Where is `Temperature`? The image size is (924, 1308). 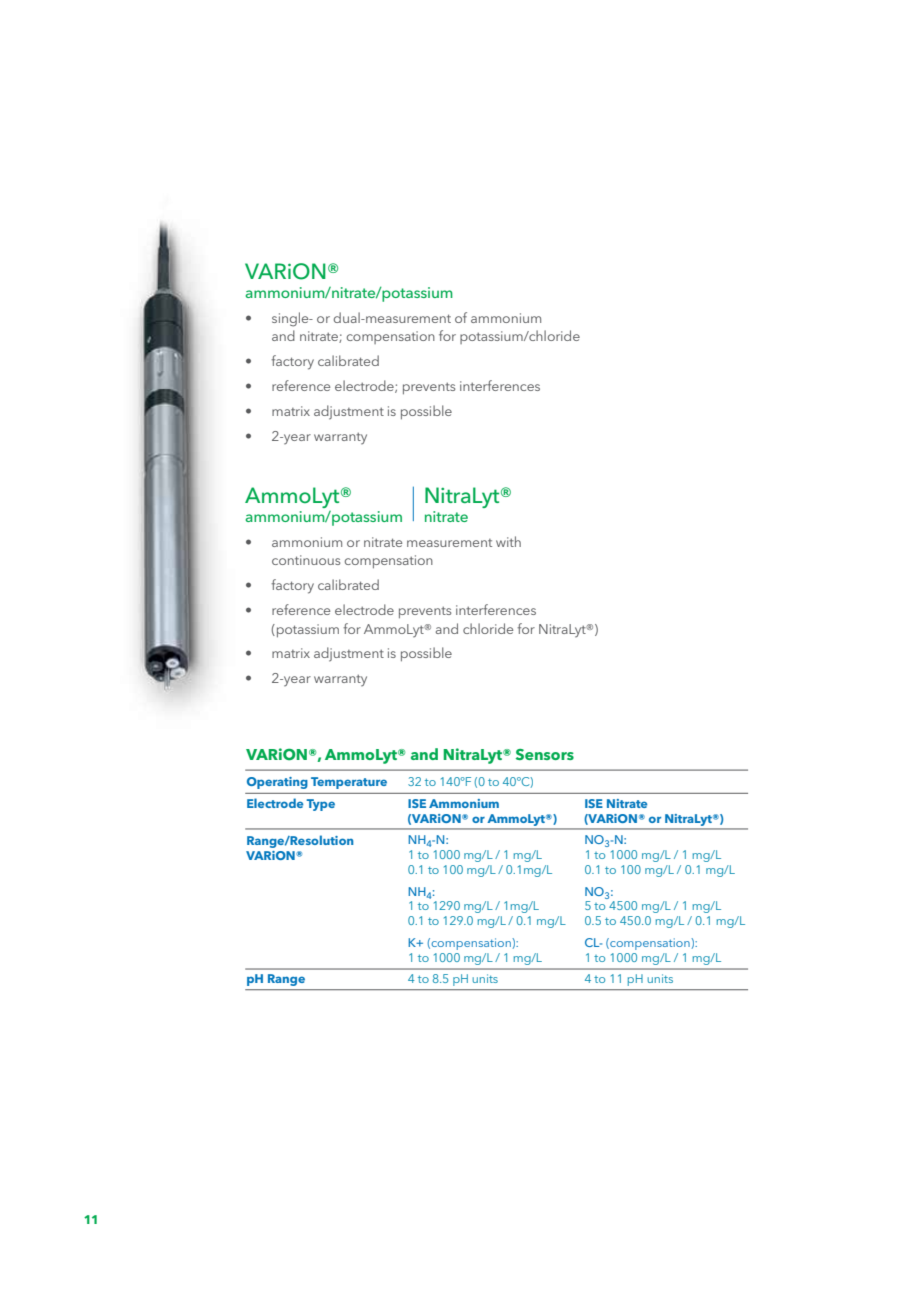
Temperature is located at coordinates (349, 783).
